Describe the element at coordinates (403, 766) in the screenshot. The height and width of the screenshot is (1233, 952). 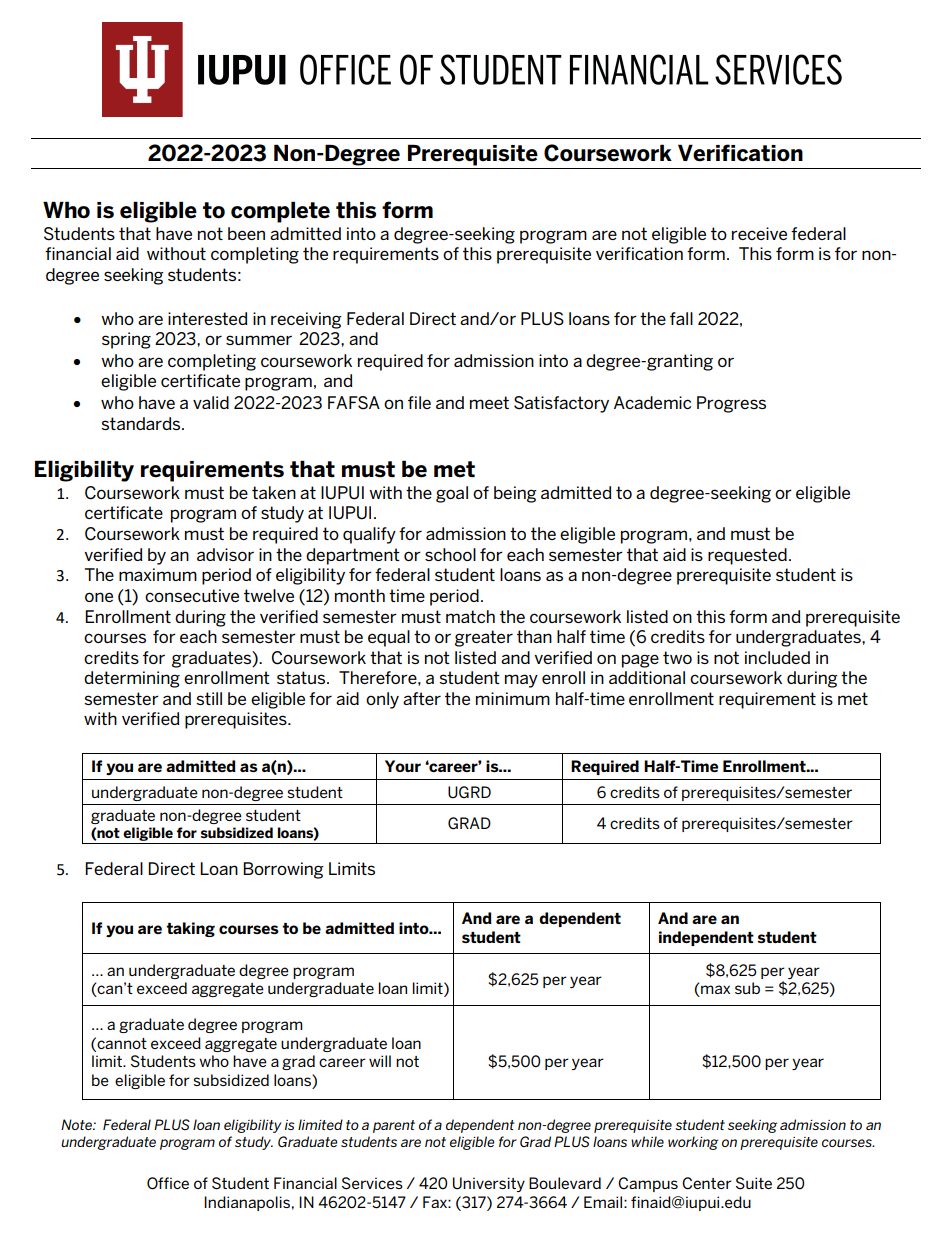
I see `Your` at that location.
